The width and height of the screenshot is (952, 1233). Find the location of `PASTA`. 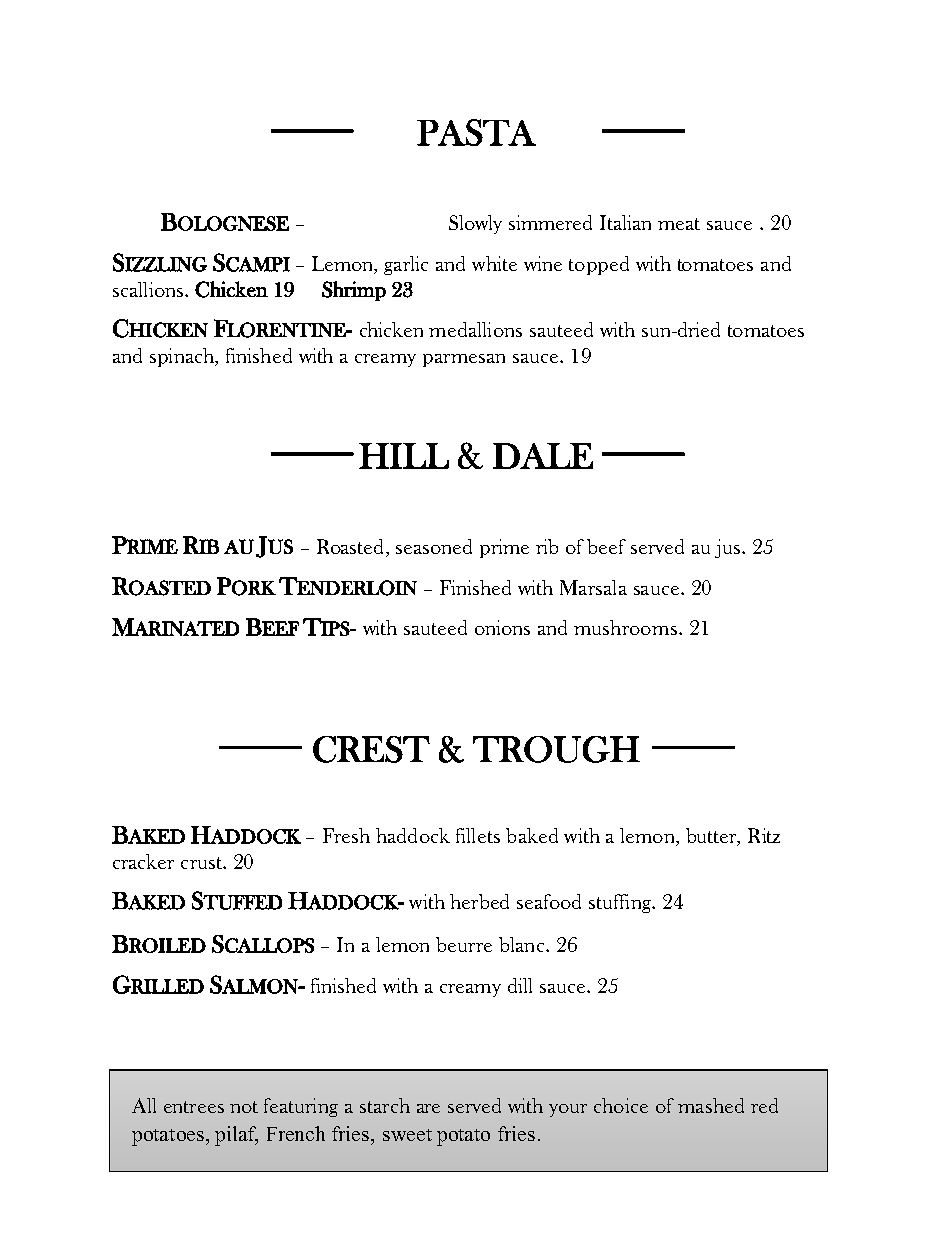

PASTA is located at coordinates (476, 132).
